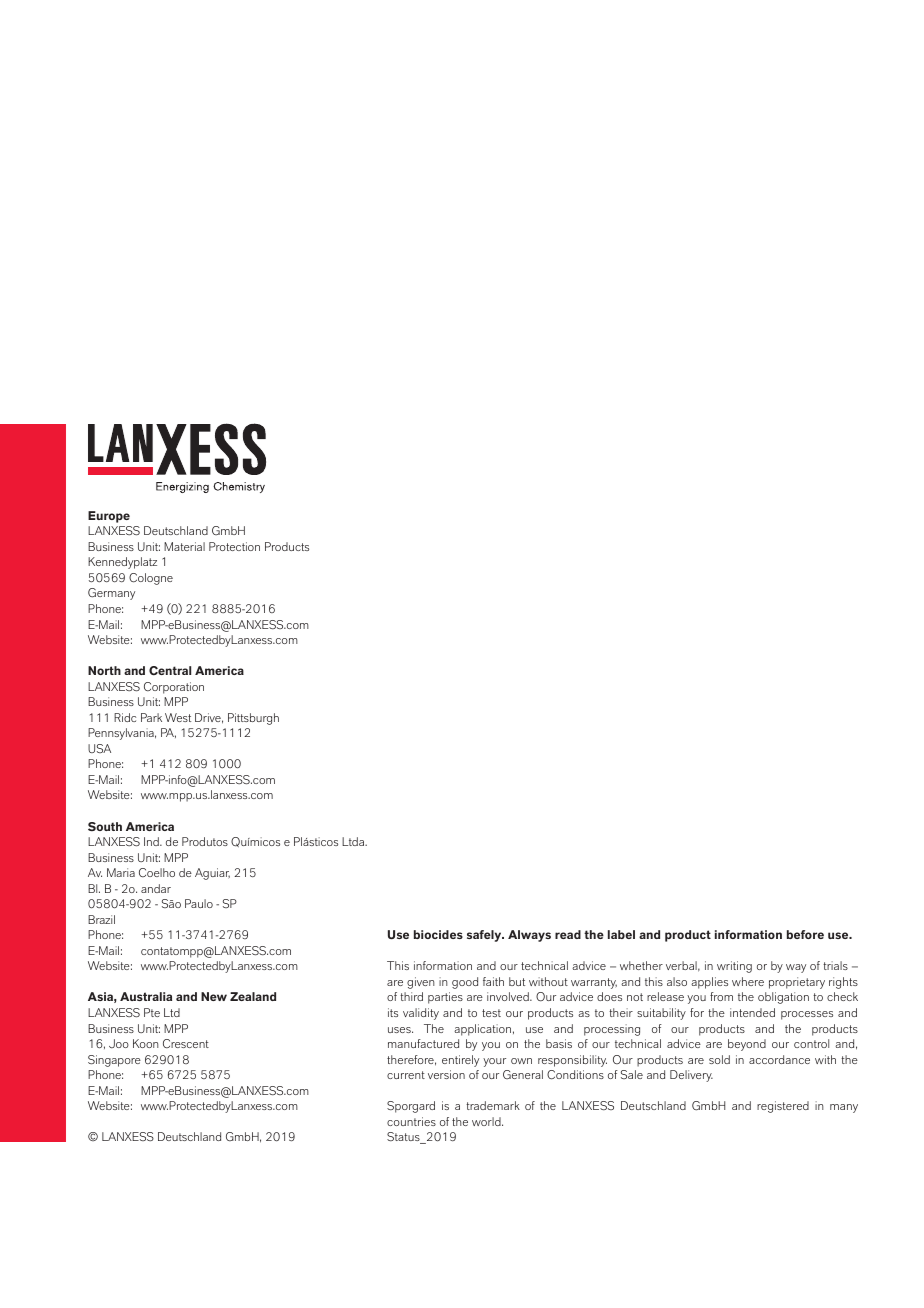  What do you see at coordinates (151, 579) in the screenshot?
I see `Cologne` at bounding box center [151, 579].
